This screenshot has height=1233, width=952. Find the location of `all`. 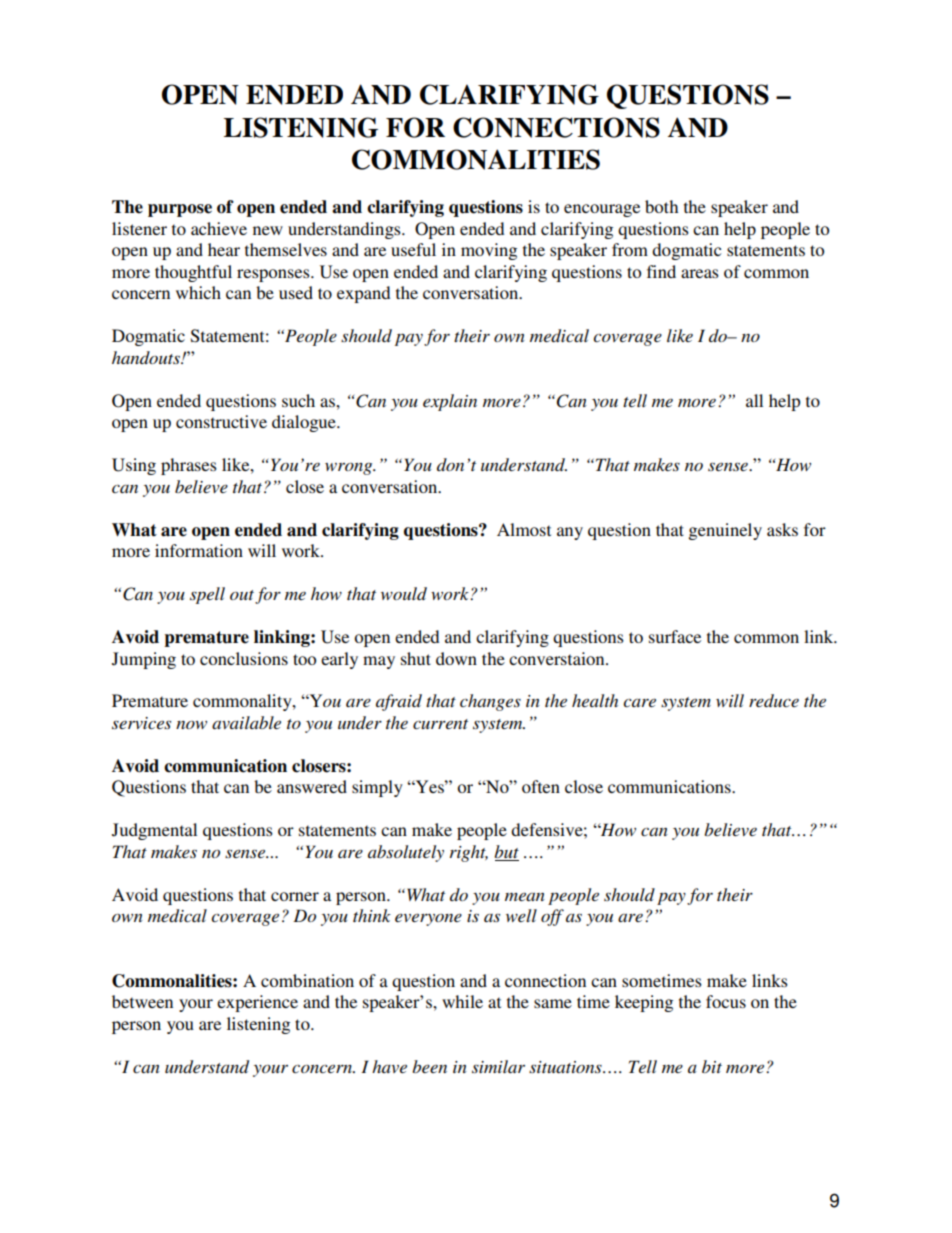

all is located at coordinates (754, 400).
